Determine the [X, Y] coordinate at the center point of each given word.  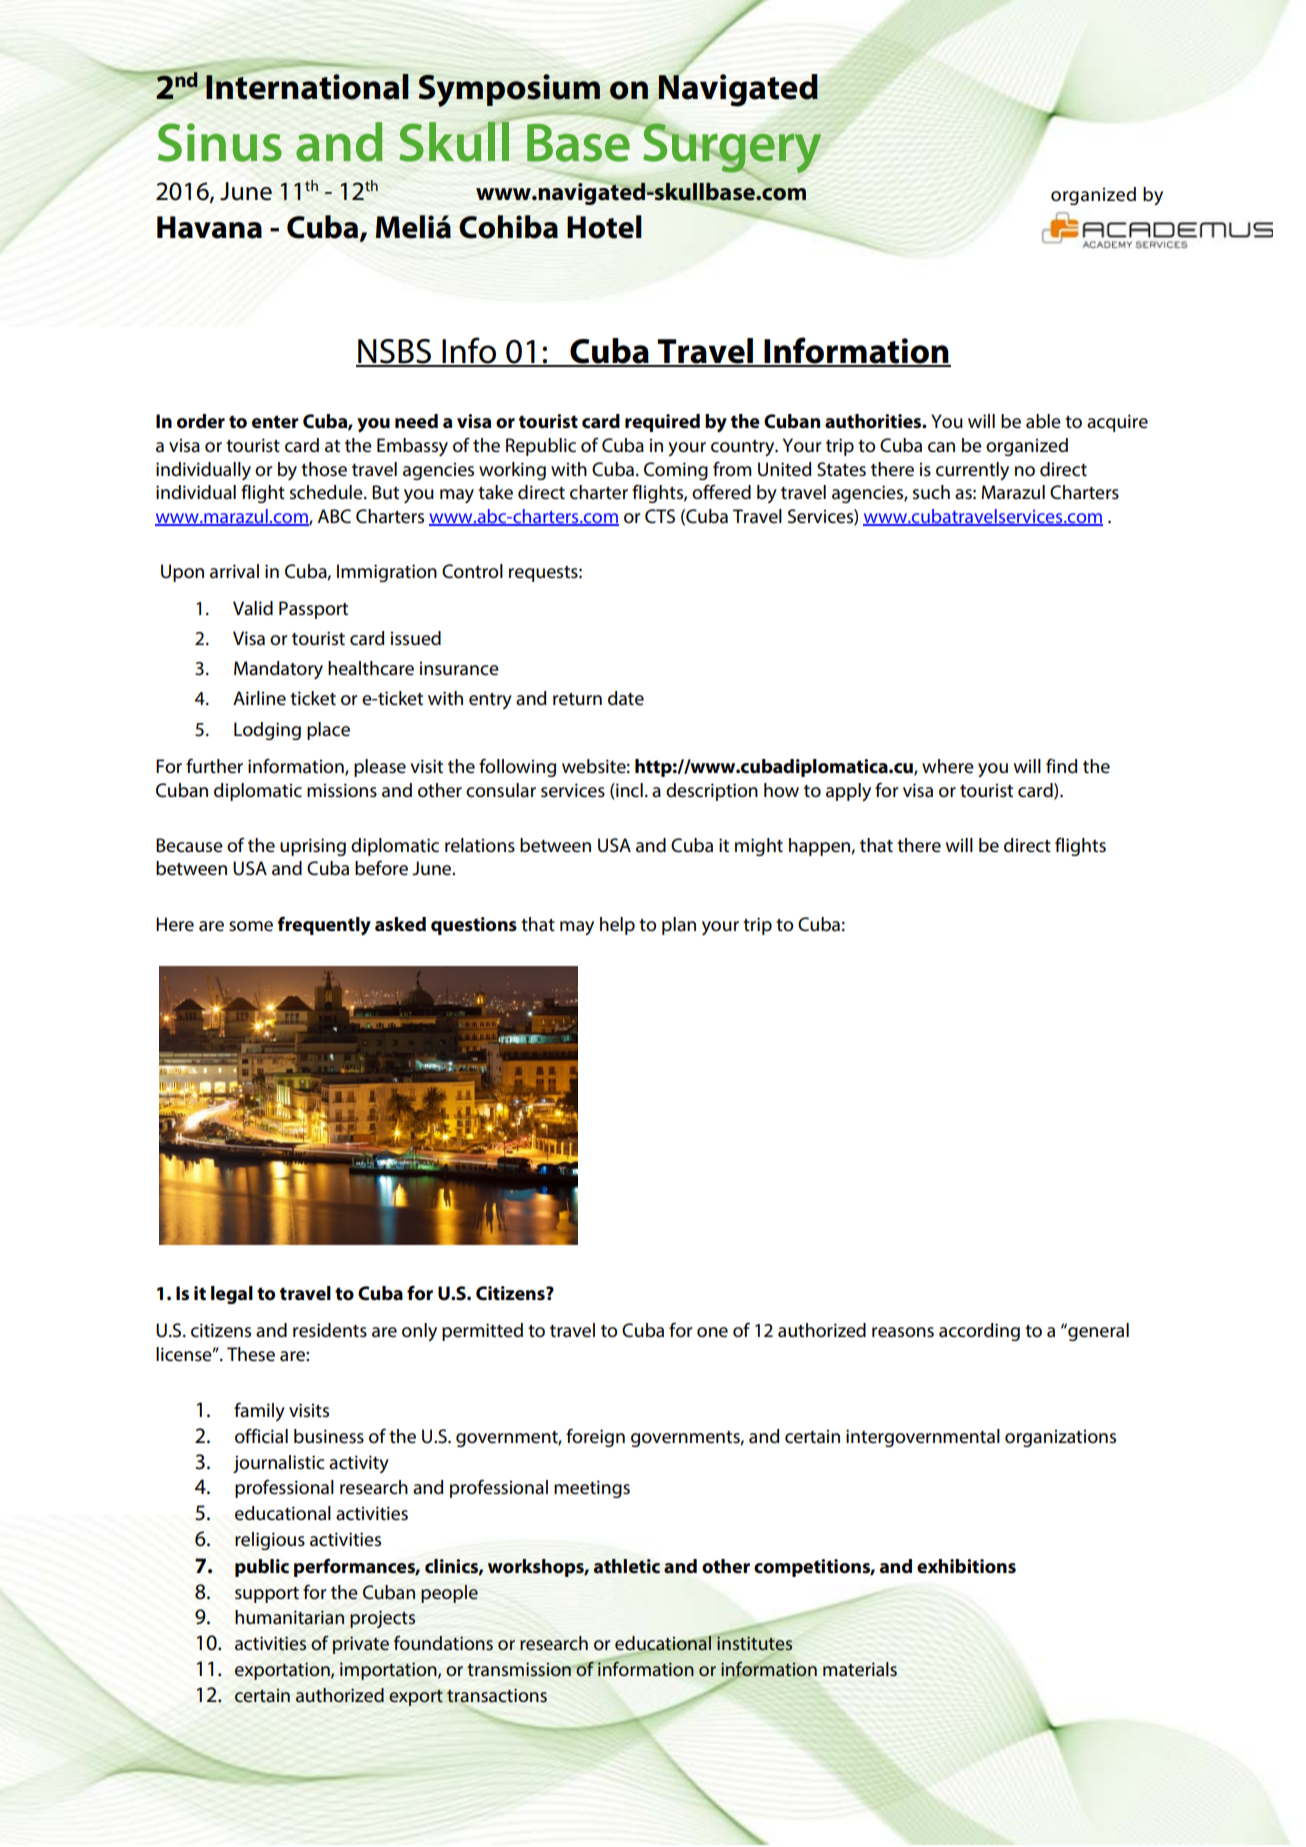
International [306, 86]
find [1062, 765]
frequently [324, 926]
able [1043, 421]
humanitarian [289, 1617]
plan [679, 926]
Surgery [731, 149]
